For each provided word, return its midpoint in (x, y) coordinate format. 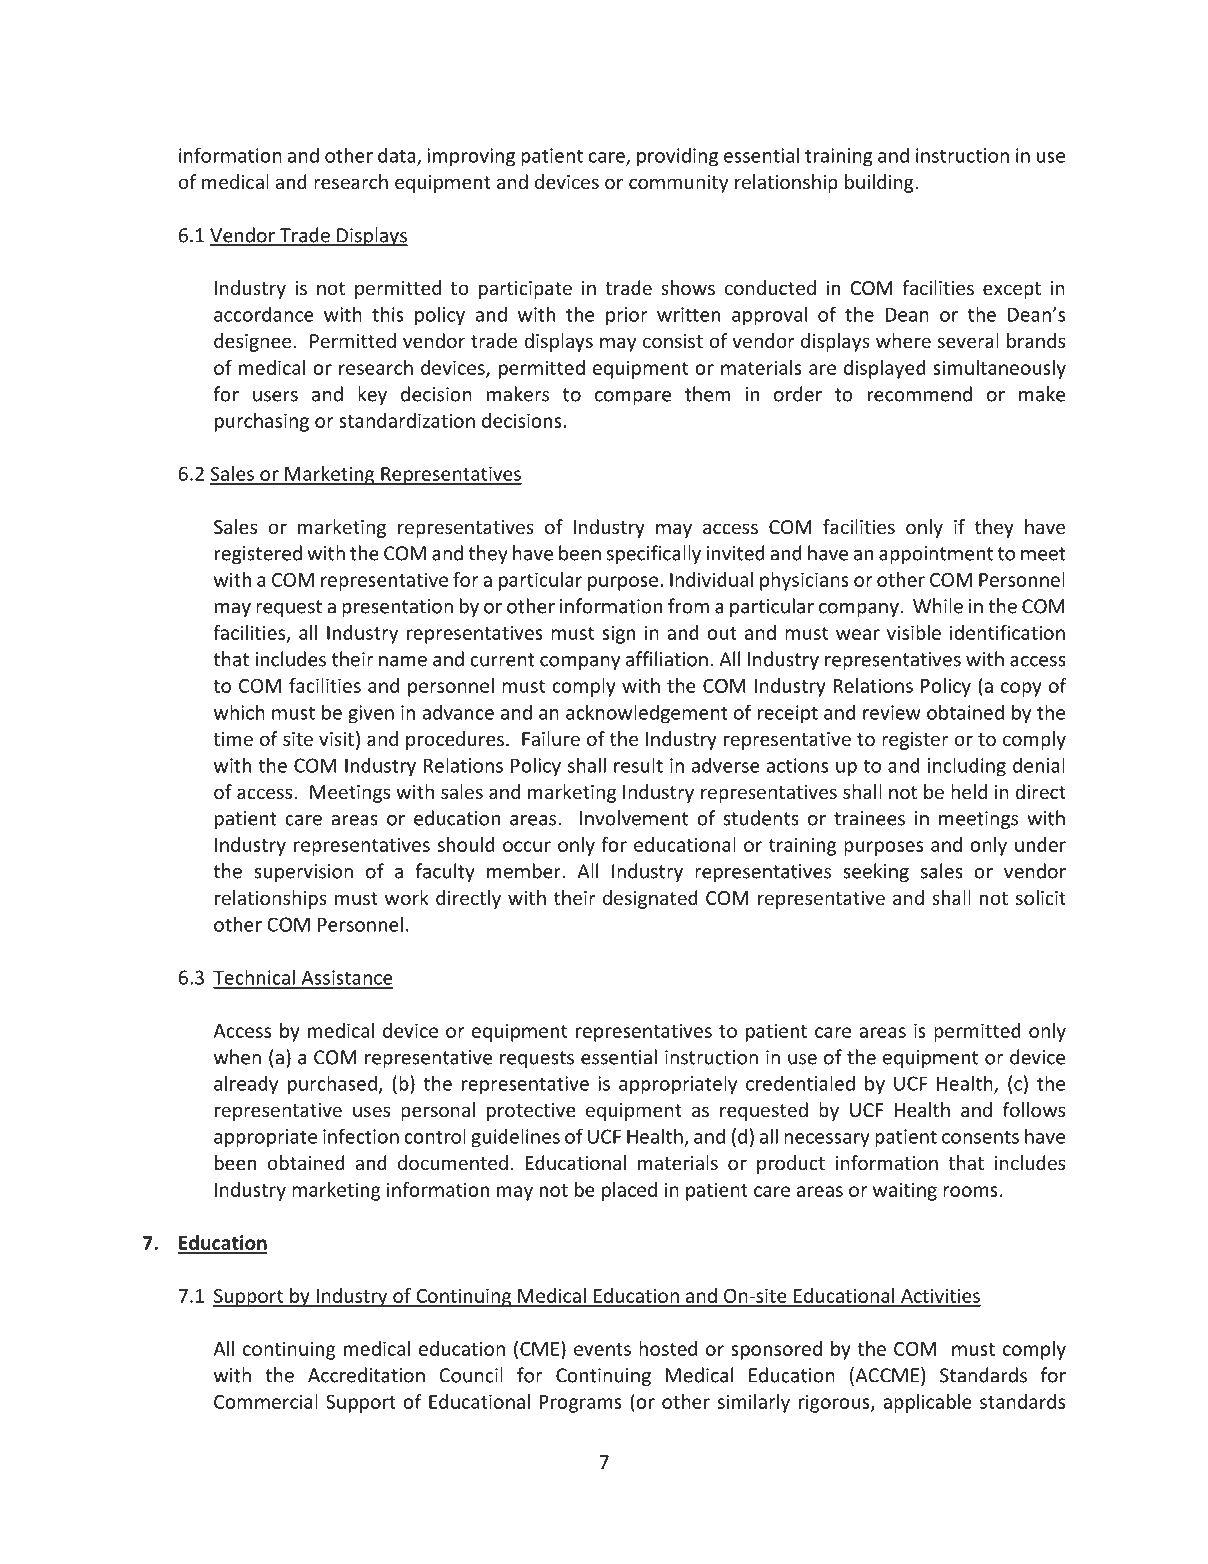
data (398, 156)
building (880, 183)
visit (336, 739)
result (638, 765)
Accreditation (366, 1375)
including (967, 767)
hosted (668, 1348)
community (678, 184)
